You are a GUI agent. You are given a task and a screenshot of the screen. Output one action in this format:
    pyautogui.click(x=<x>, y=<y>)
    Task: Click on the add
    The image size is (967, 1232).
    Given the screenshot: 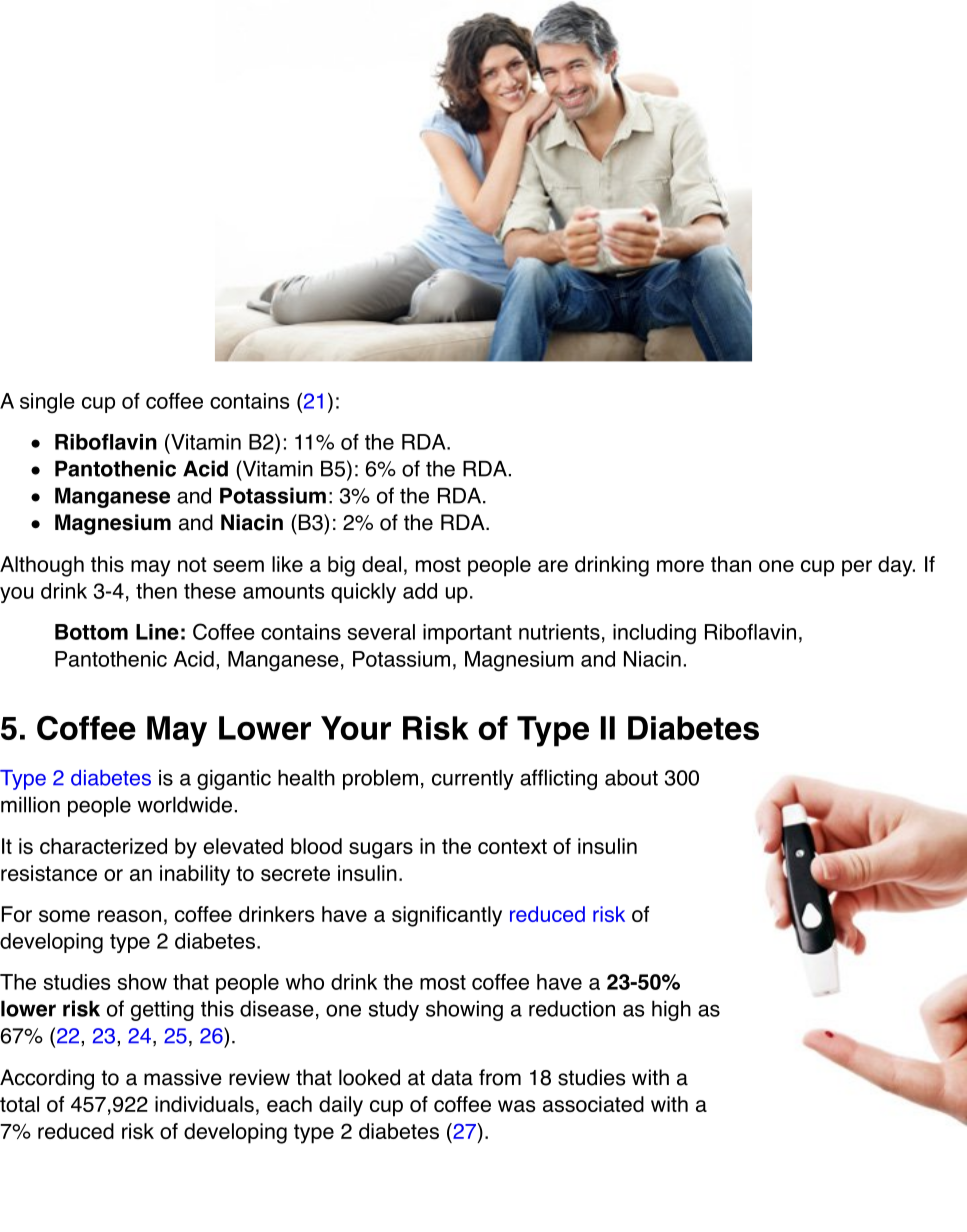 What is the action you would take?
    pyautogui.click(x=420, y=591)
